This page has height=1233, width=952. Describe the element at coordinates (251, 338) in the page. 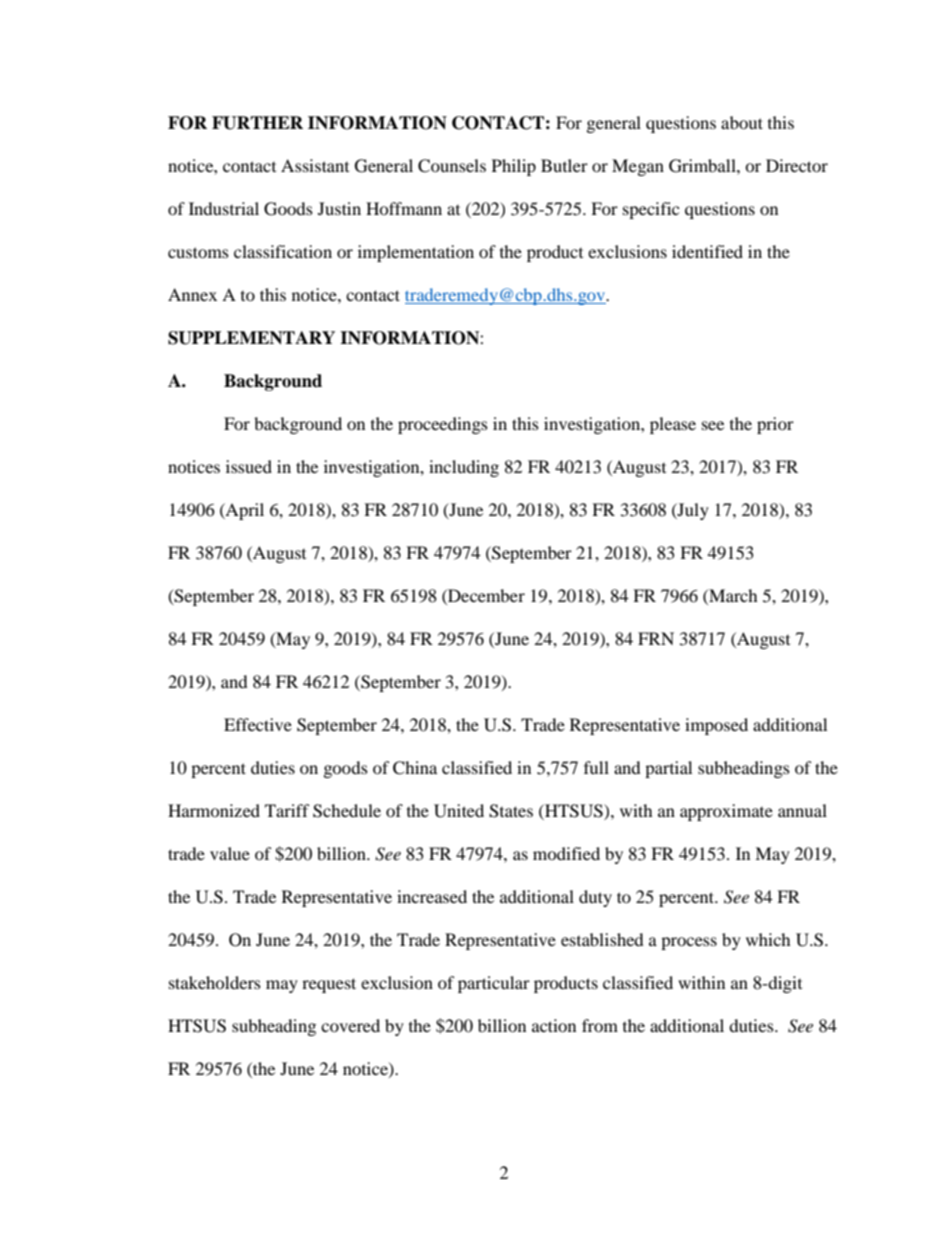

I see `SUPPLEMENTARY` at that location.
